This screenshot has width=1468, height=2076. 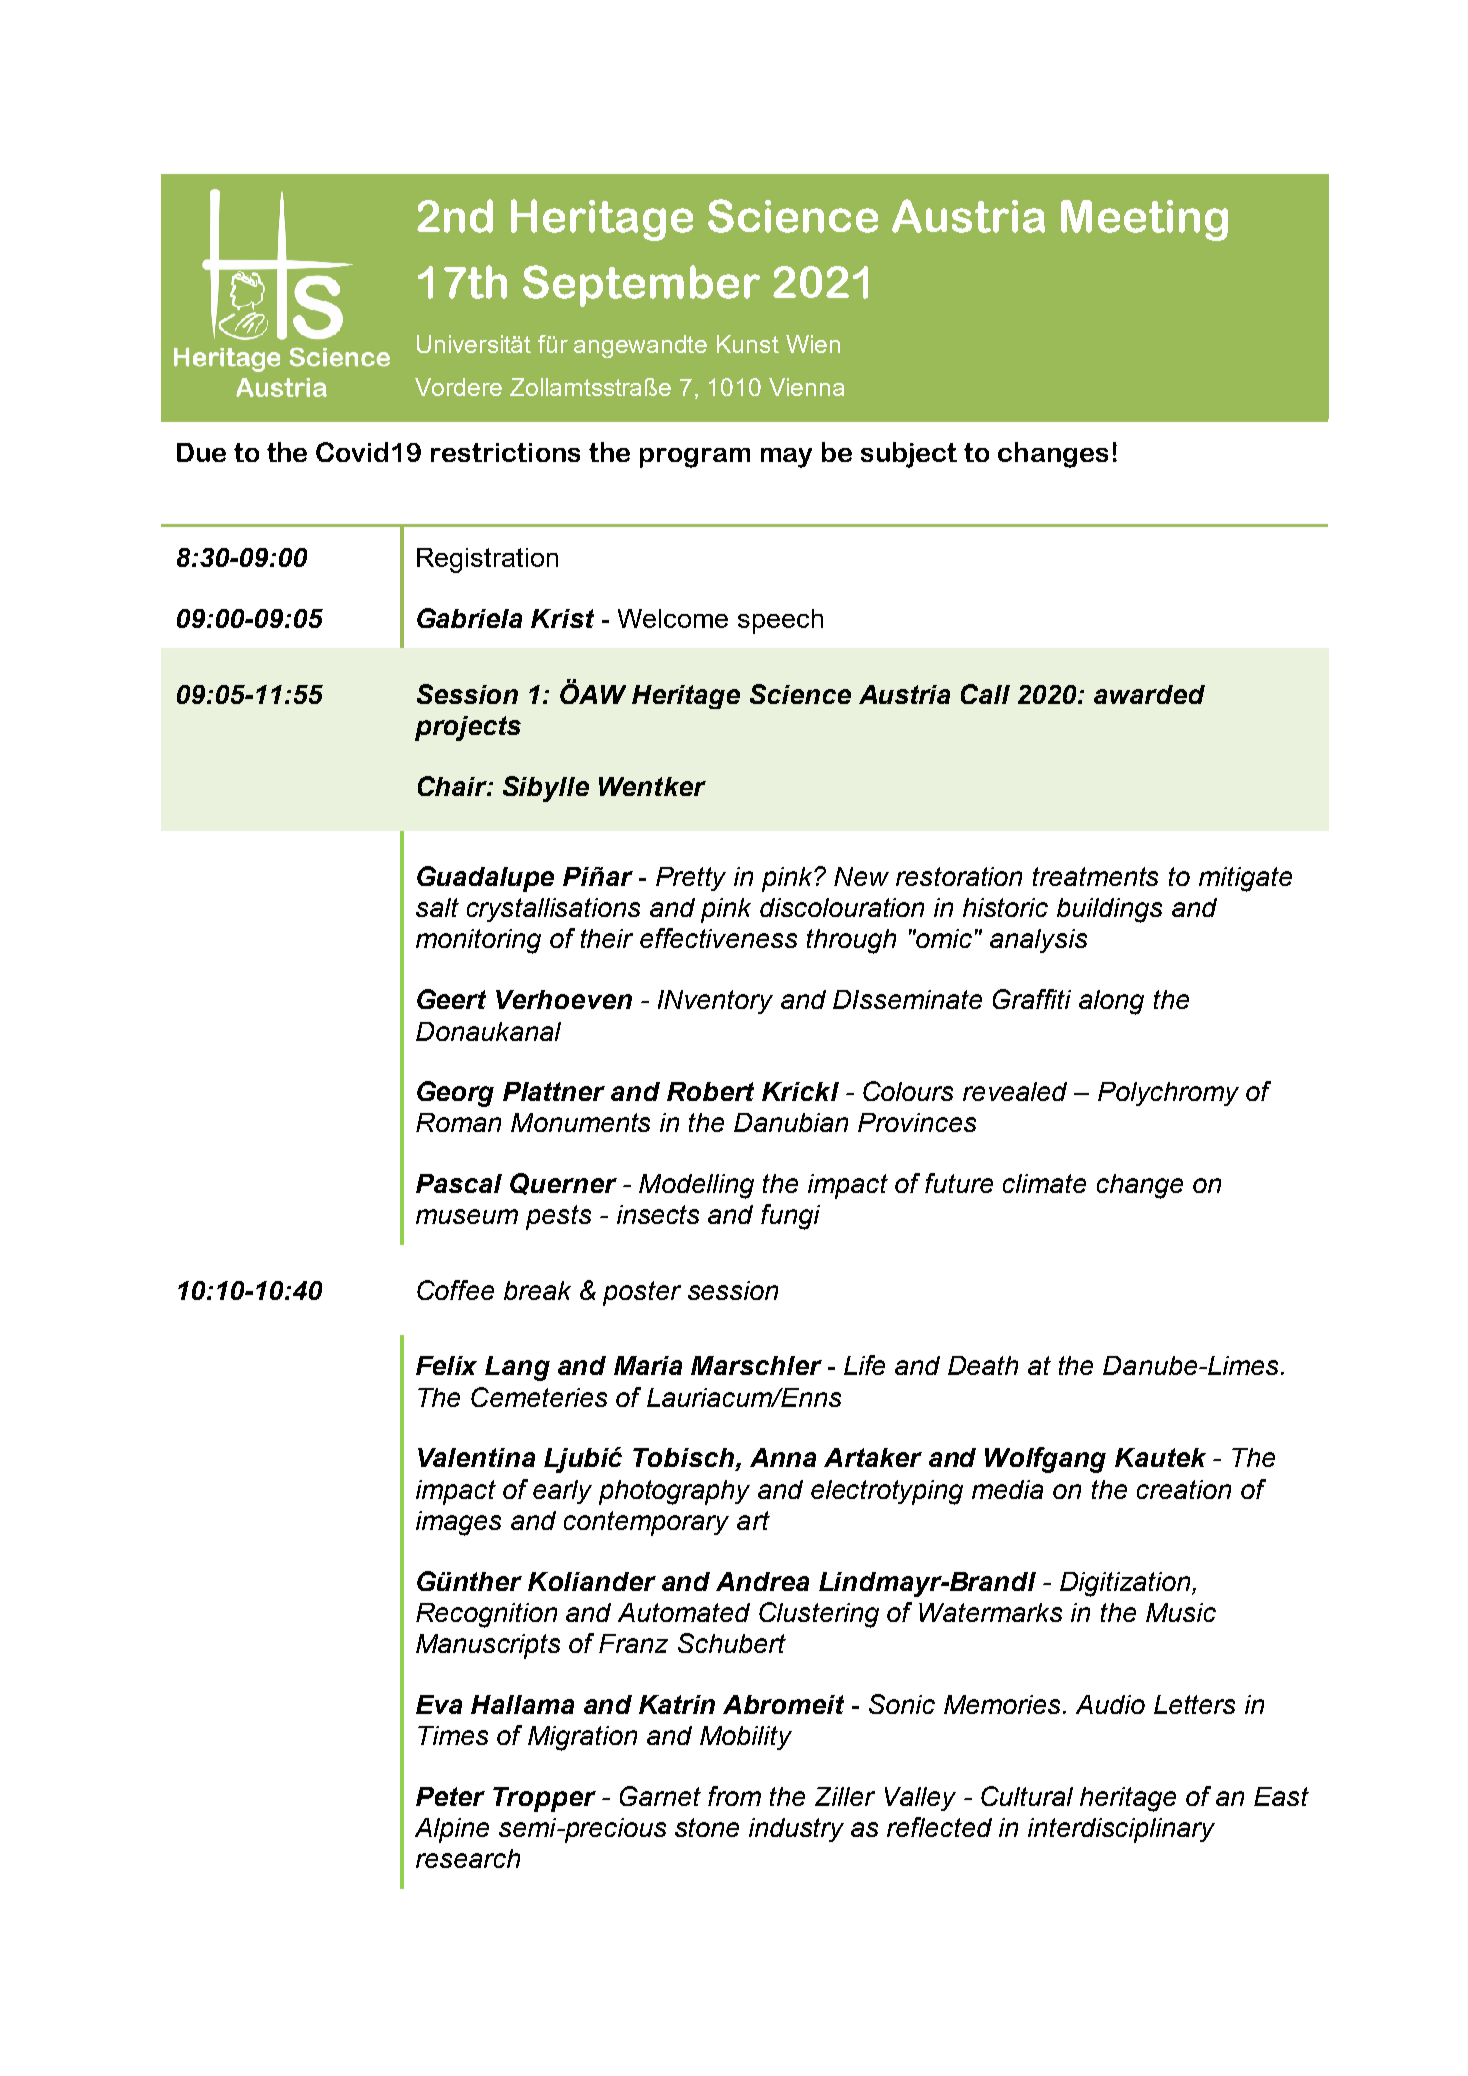 I want to click on Geert, so click(x=451, y=999).
